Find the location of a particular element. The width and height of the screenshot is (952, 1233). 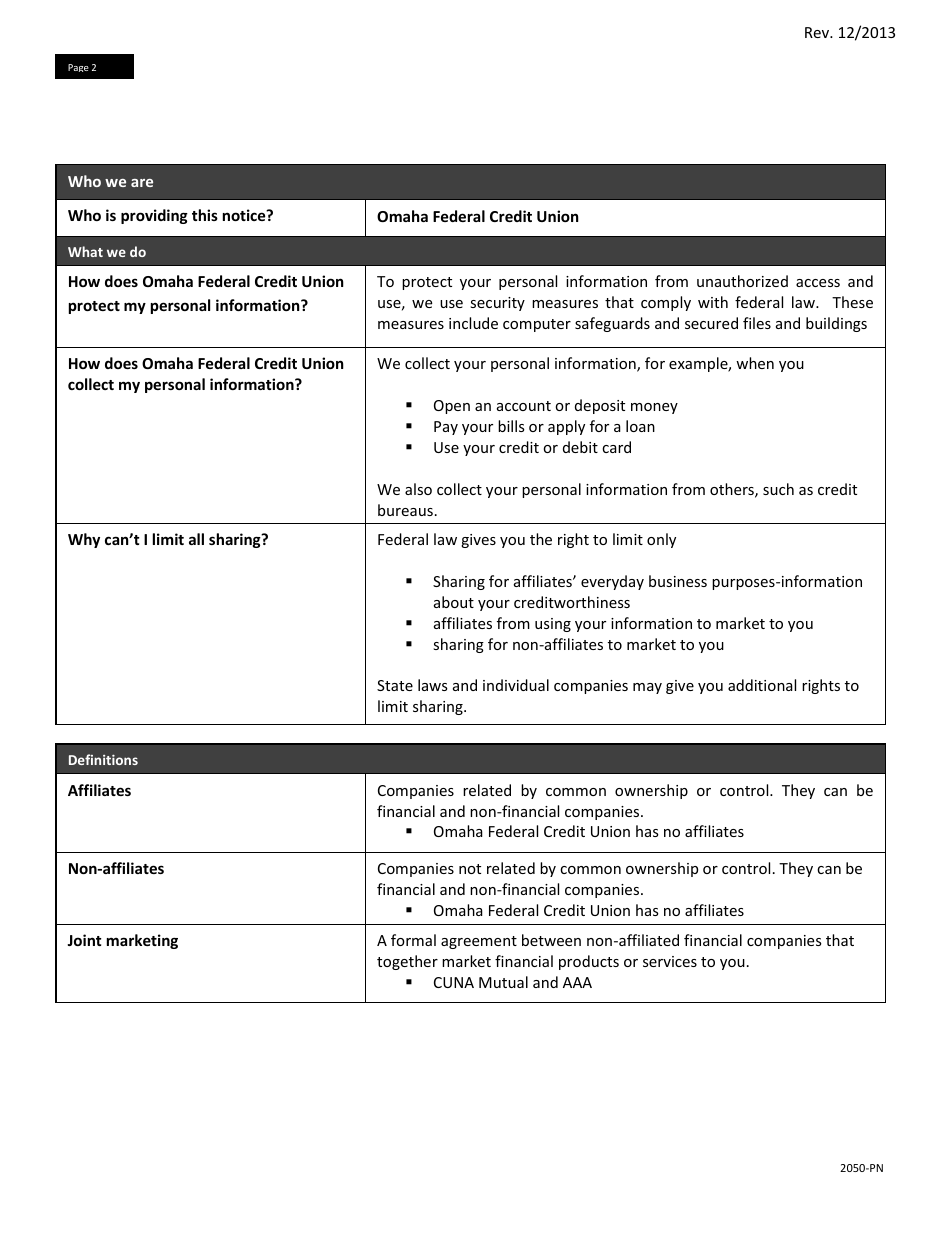

Rev is located at coordinates (818, 32).
